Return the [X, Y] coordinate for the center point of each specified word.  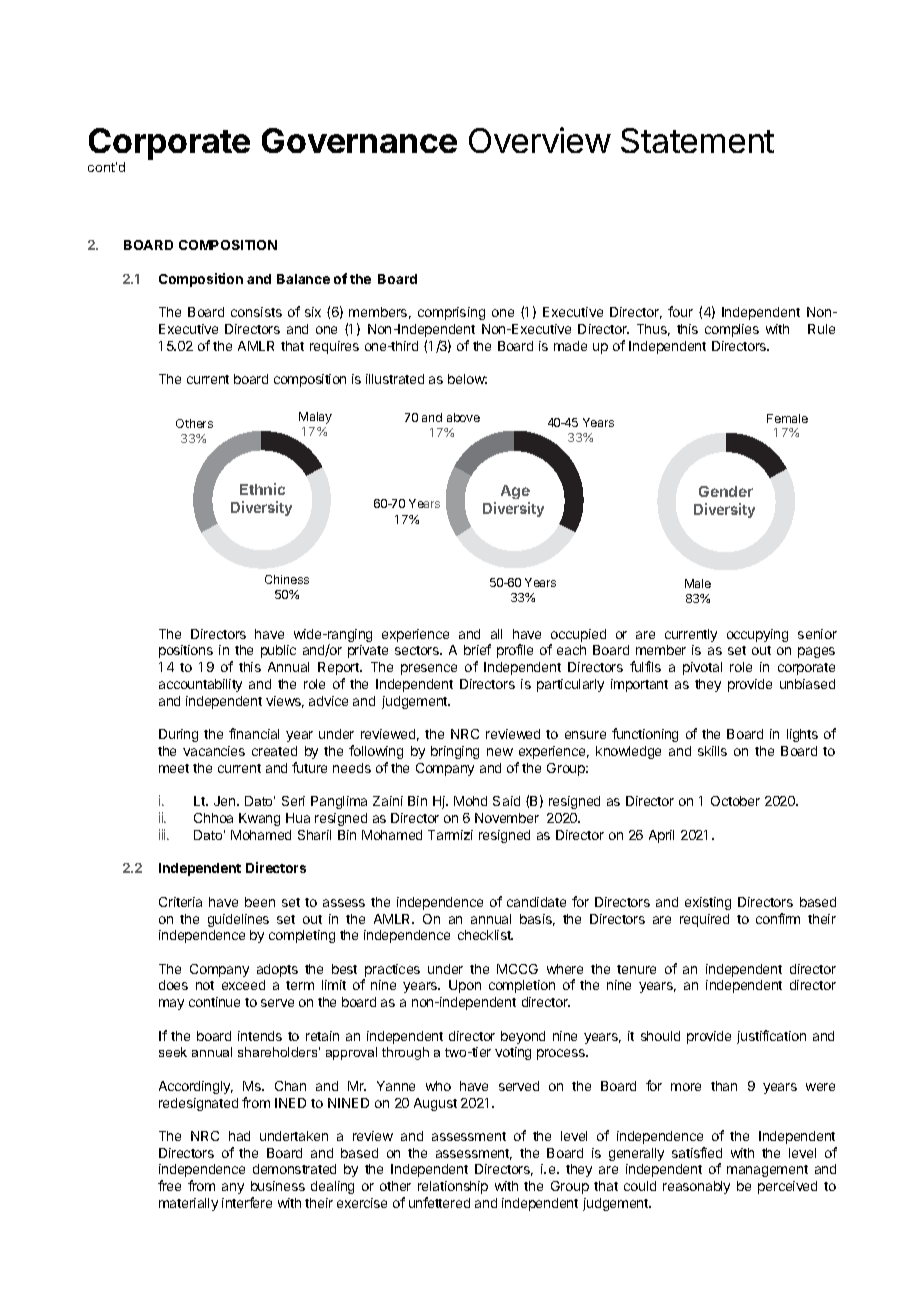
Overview [540, 140]
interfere [247, 1202]
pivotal [702, 668]
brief [477, 649]
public [278, 651]
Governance [359, 140]
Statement [697, 140]
